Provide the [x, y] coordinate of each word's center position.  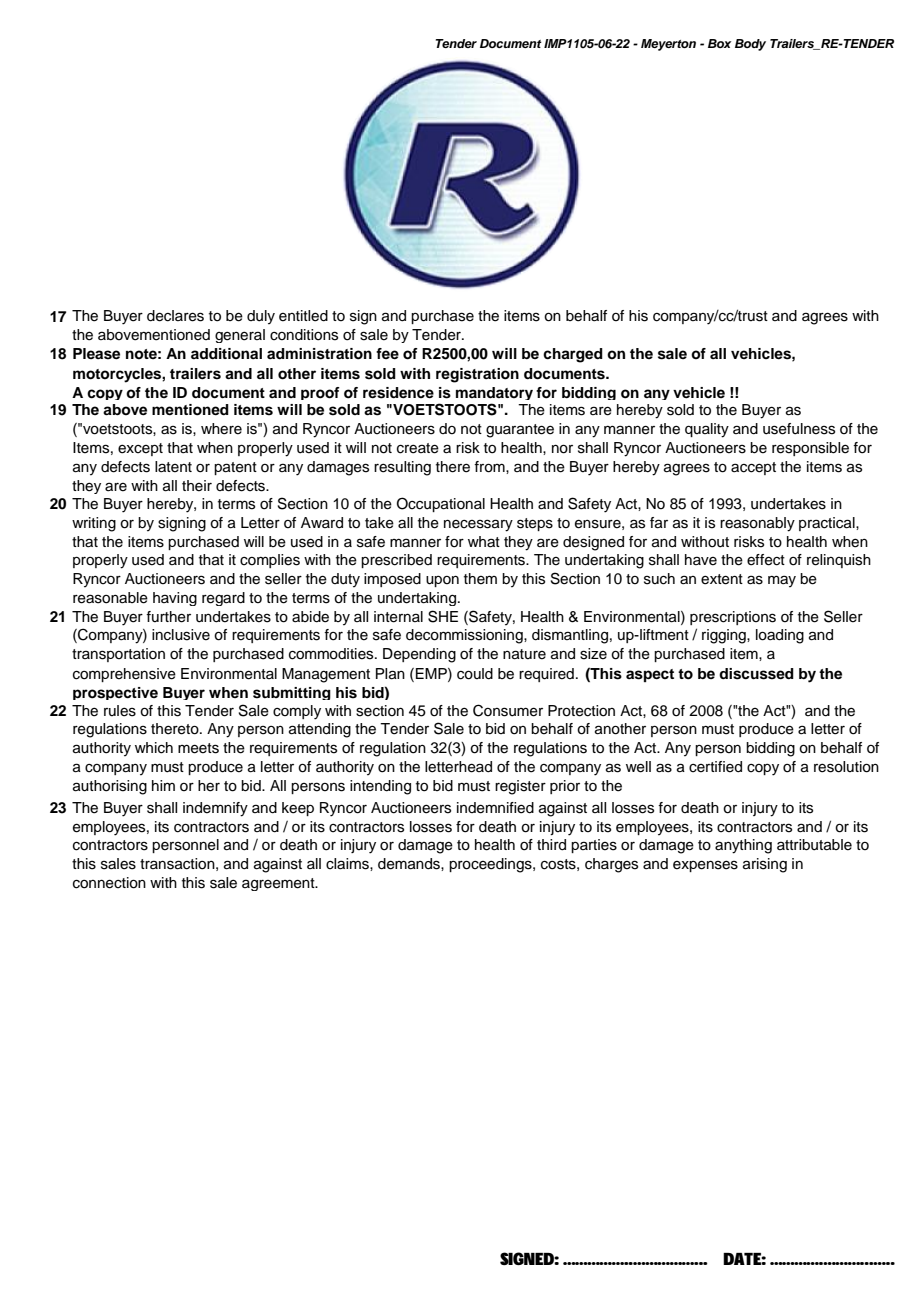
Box [719, 43]
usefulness [799, 429]
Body [750, 45]
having [175, 599]
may [782, 581]
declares [175, 316]
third [551, 845]
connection [109, 883]
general [240, 336]
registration [477, 375]
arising [765, 865]
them [480, 579]
